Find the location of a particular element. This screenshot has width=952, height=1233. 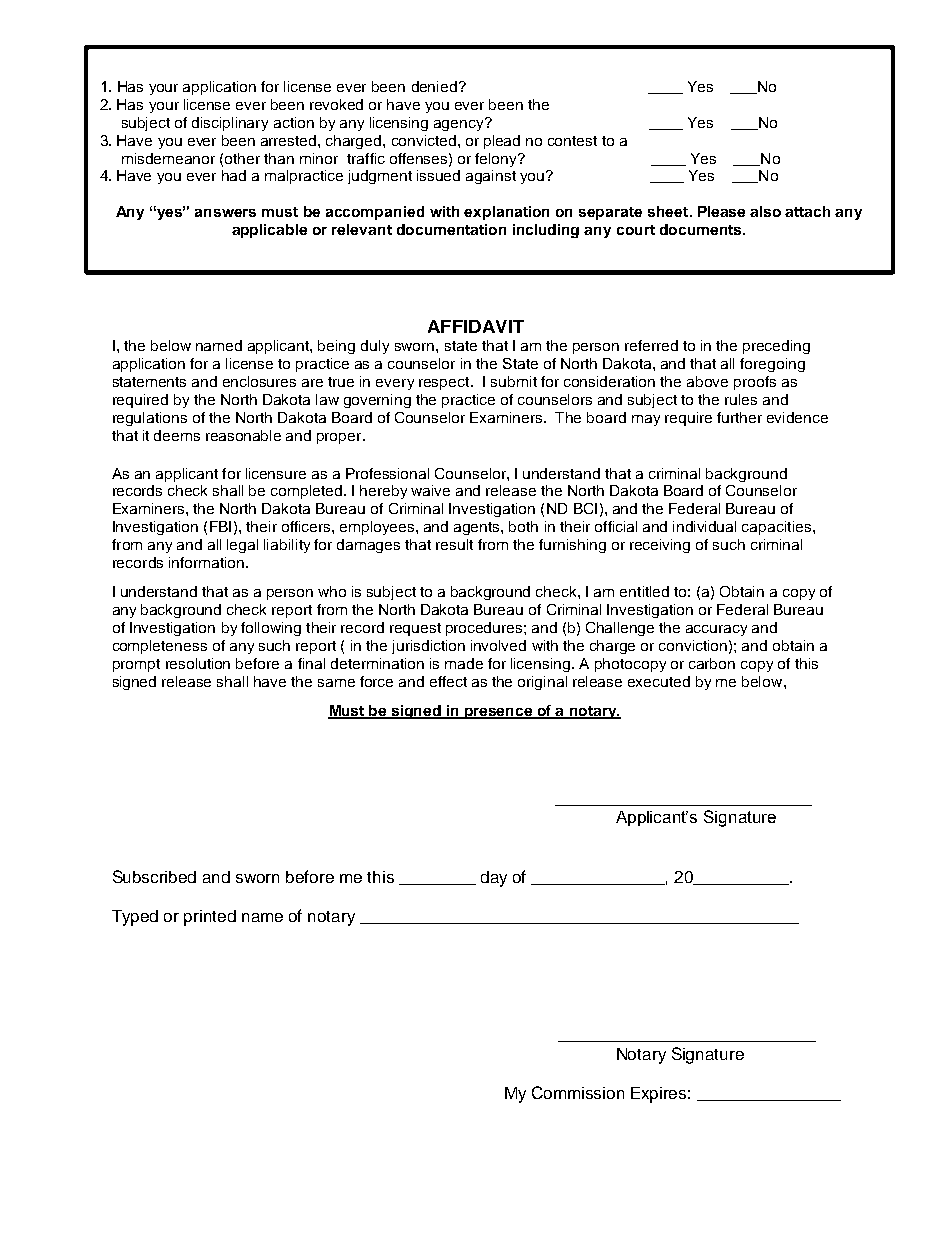

Commission is located at coordinates (578, 1092).
